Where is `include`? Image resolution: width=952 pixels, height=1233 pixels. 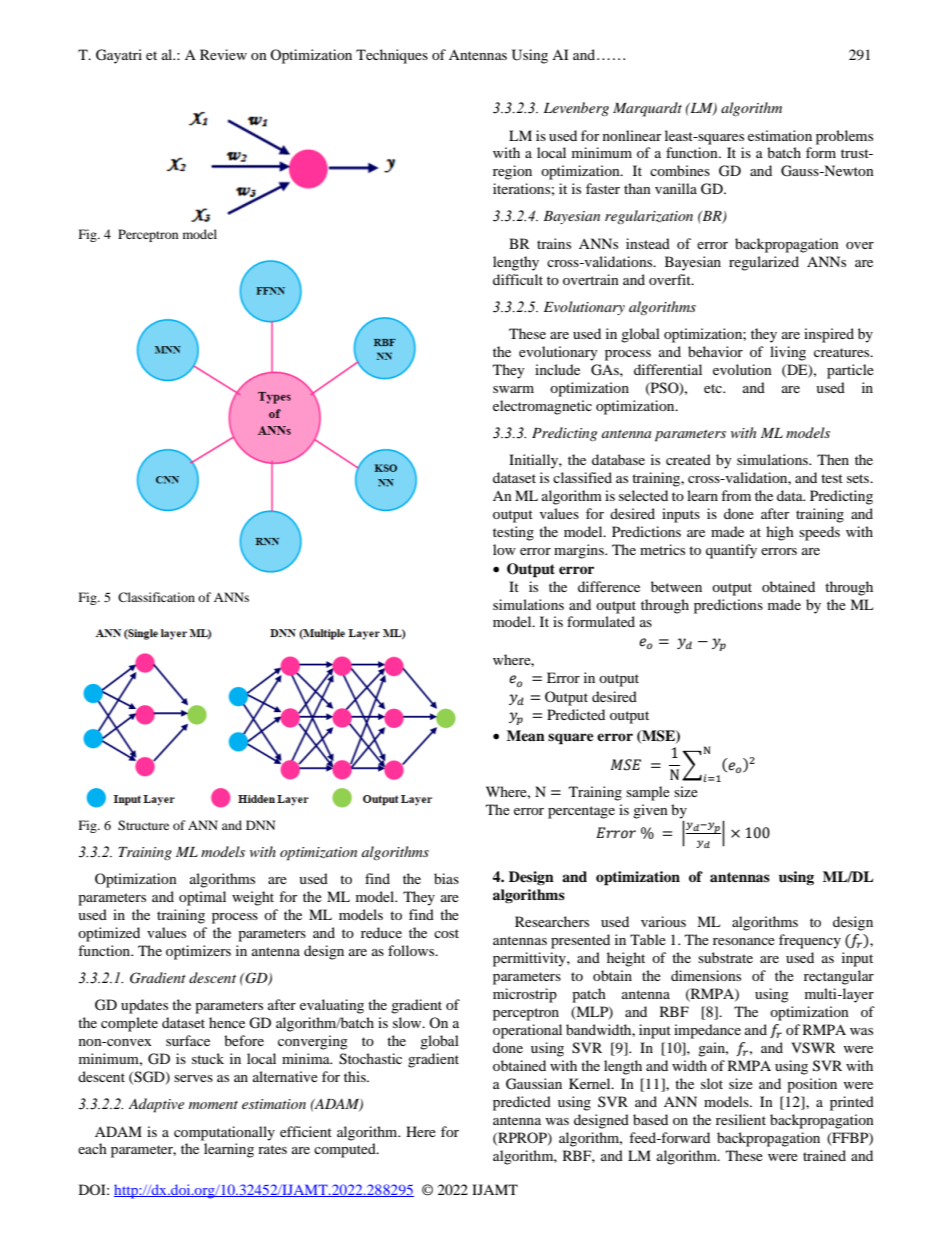 include is located at coordinates (557, 369).
